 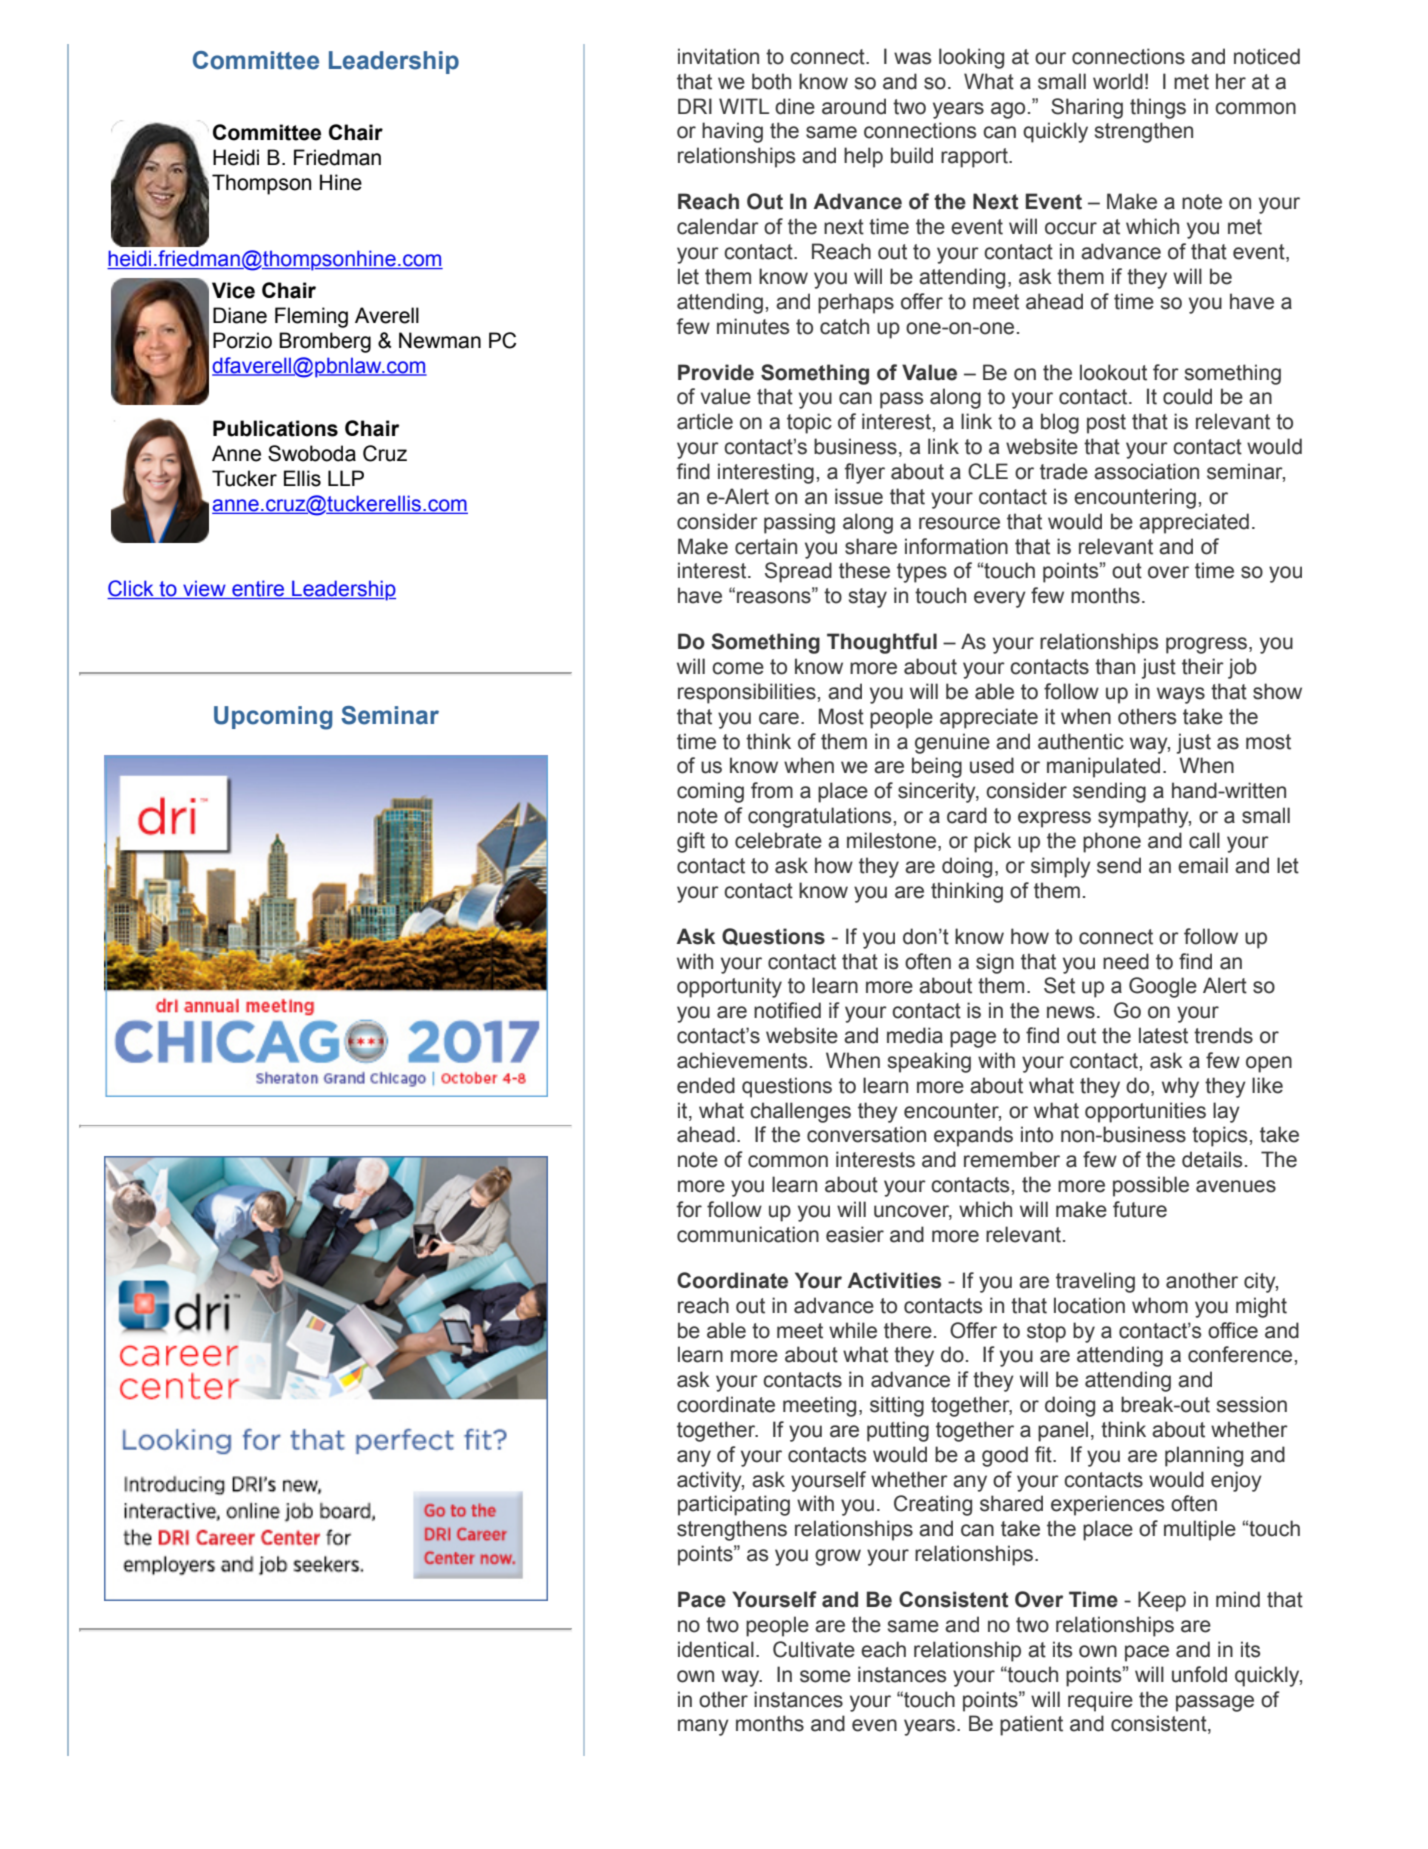 I want to click on Vice, so click(x=233, y=290).
